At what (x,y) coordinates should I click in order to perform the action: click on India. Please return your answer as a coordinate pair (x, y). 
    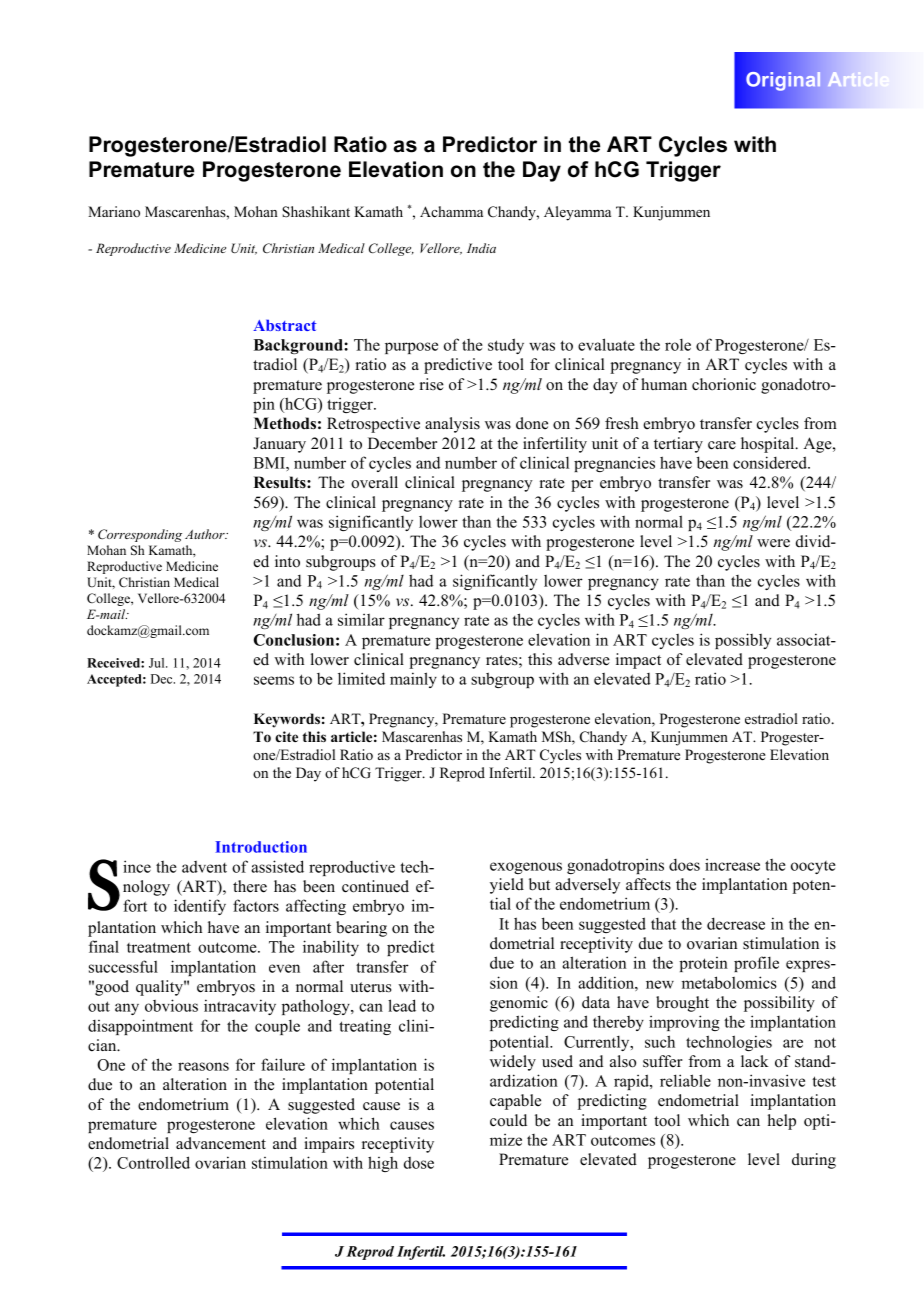
    Looking at the image, I should click on (481, 248).
